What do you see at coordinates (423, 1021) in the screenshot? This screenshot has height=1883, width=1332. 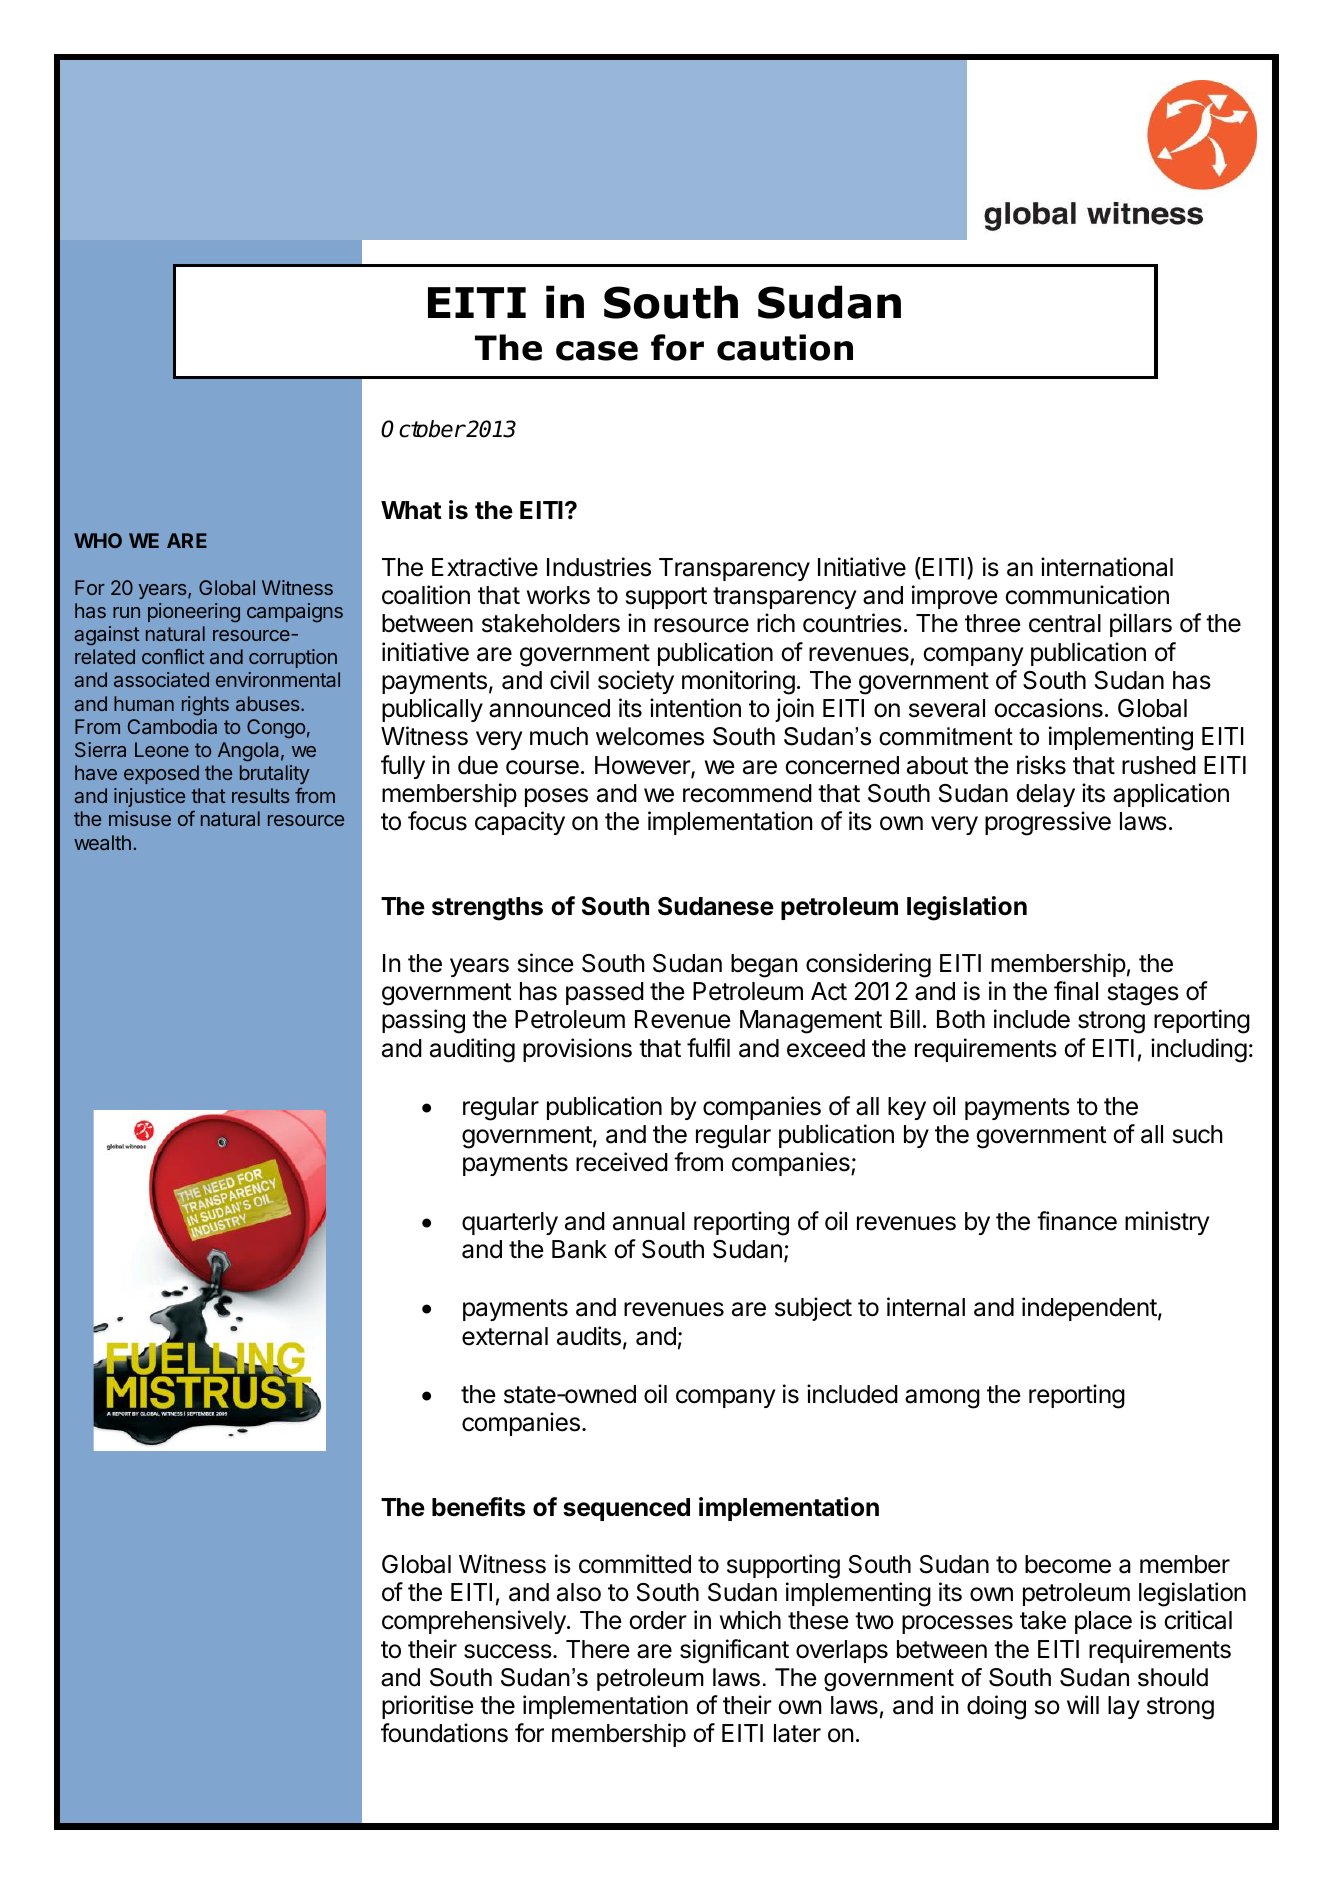 I see `passing` at bounding box center [423, 1021].
